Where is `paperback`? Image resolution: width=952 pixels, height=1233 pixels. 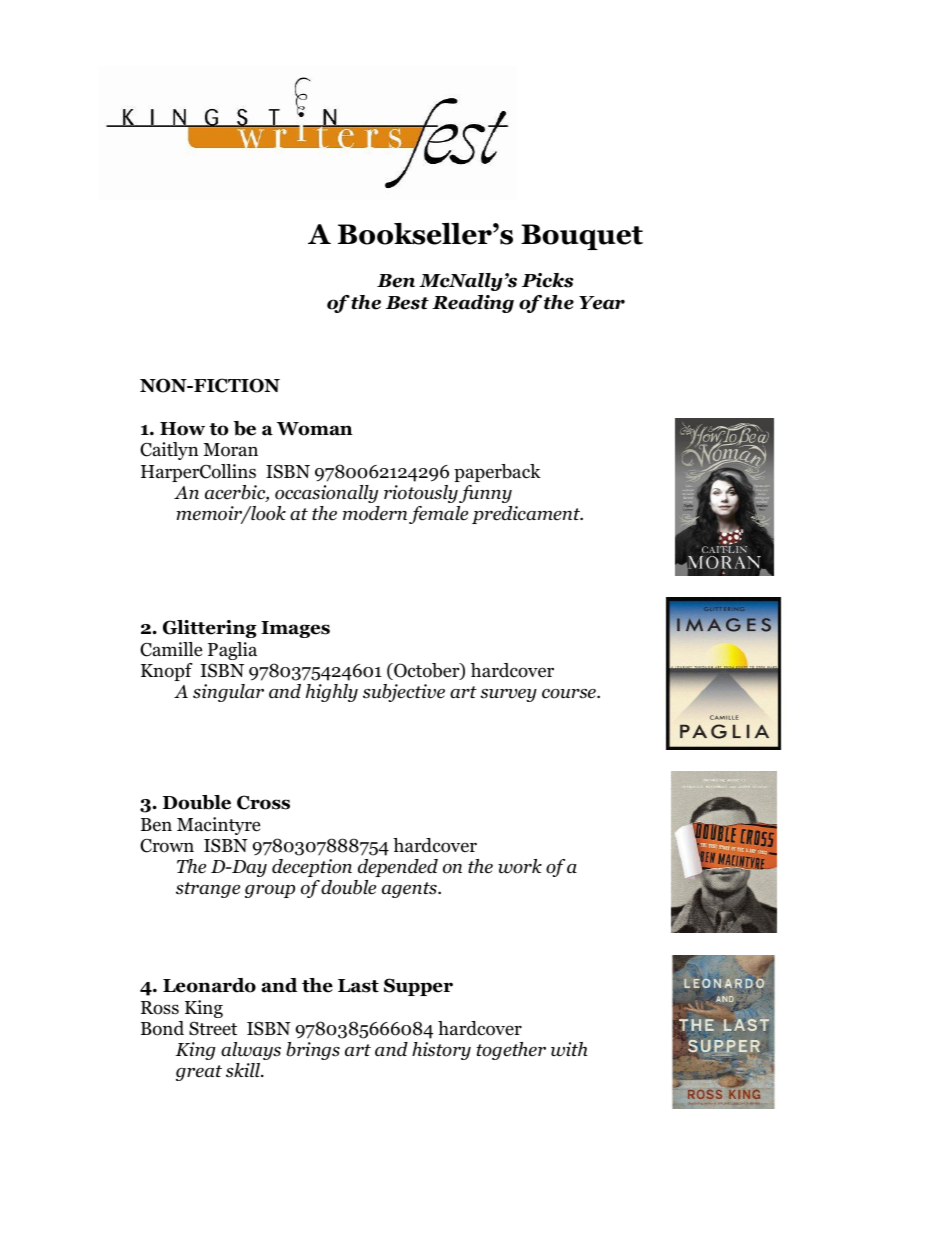 paperback is located at coordinates (497, 473).
